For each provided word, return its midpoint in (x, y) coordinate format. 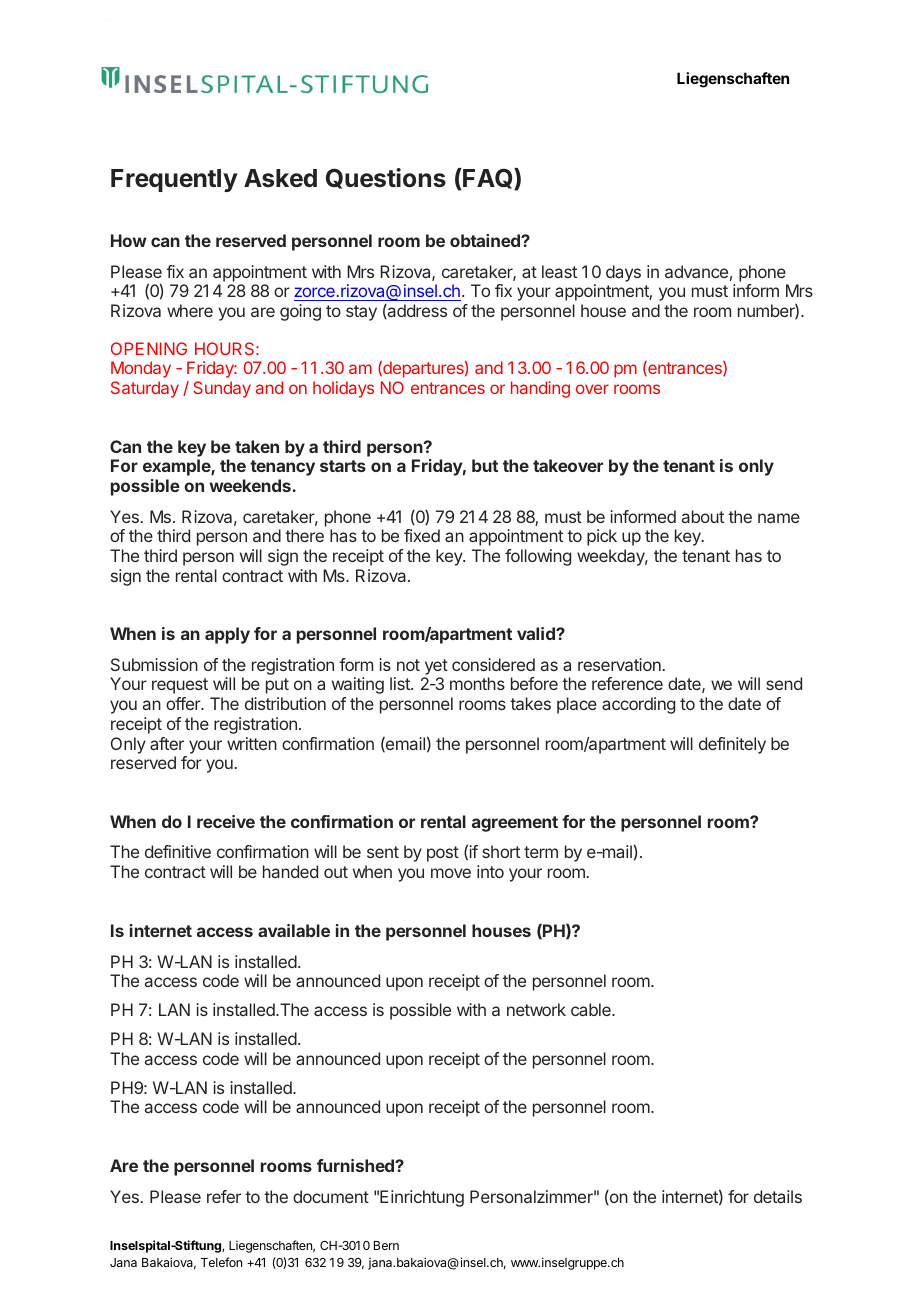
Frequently (174, 180)
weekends (250, 485)
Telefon (221, 1262)
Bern (386, 1245)
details (778, 1196)
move (451, 873)
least (559, 271)
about (703, 516)
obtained (486, 240)
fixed (422, 535)
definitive (178, 851)
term (541, 852)
